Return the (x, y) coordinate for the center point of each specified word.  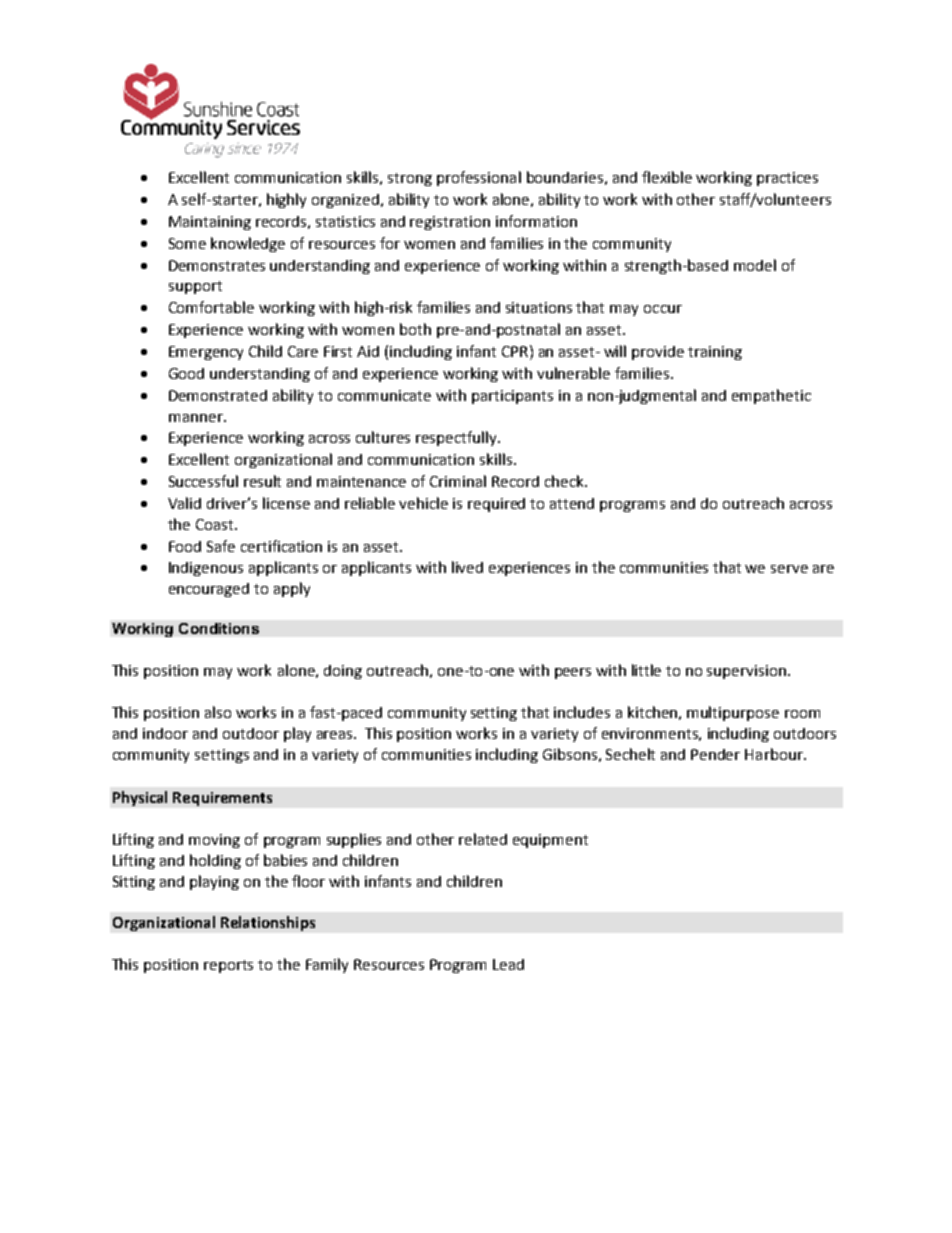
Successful (203, 481)
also (218, 712)
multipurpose (733, 713)
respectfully (457, 438)
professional (479, 178)
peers (573, 673)
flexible (667, 177)
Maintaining (210, 223)
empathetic (771, 396)
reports (228, 966)
